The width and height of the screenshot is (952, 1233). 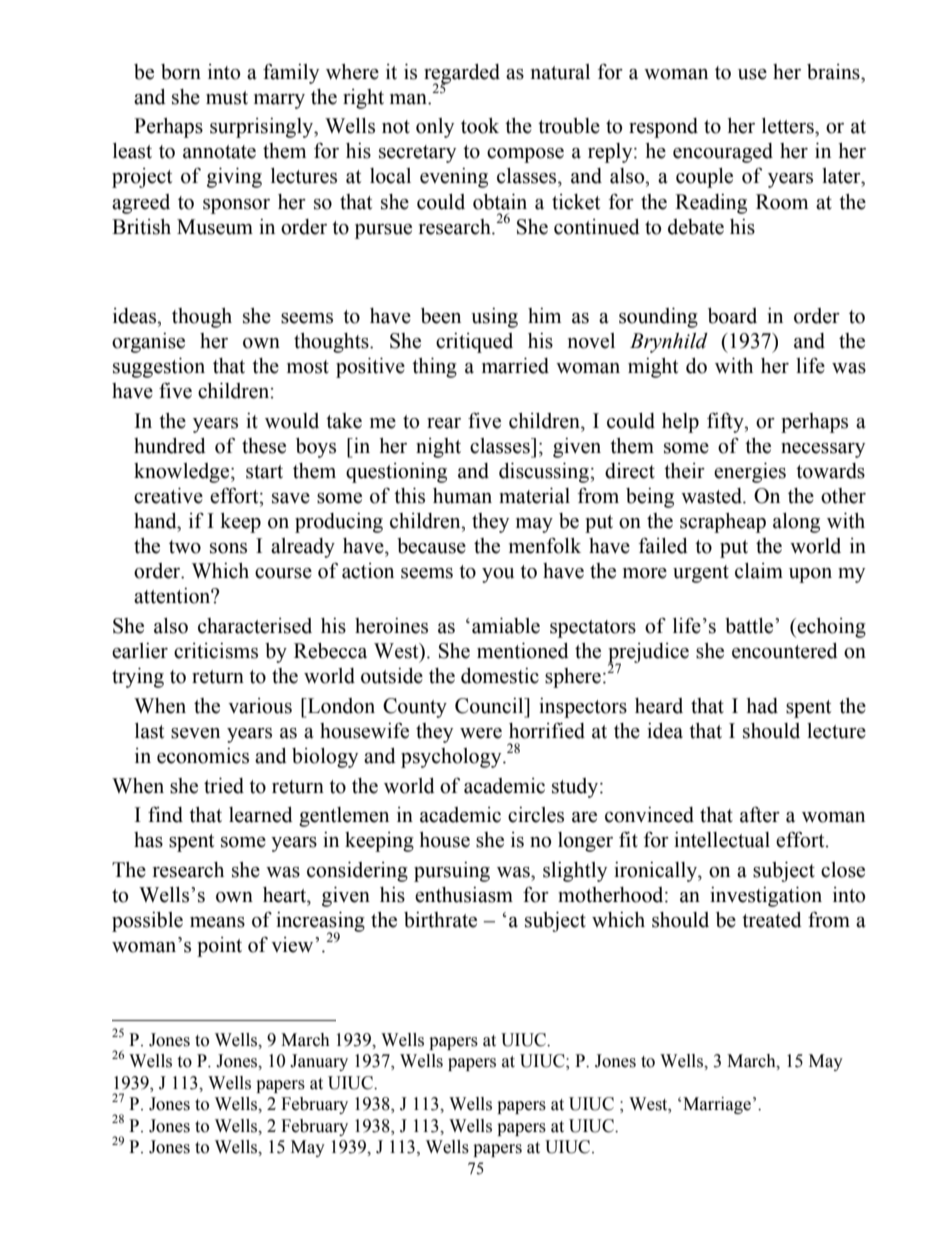 I want to click on claim, so click(x=759, y=571).
